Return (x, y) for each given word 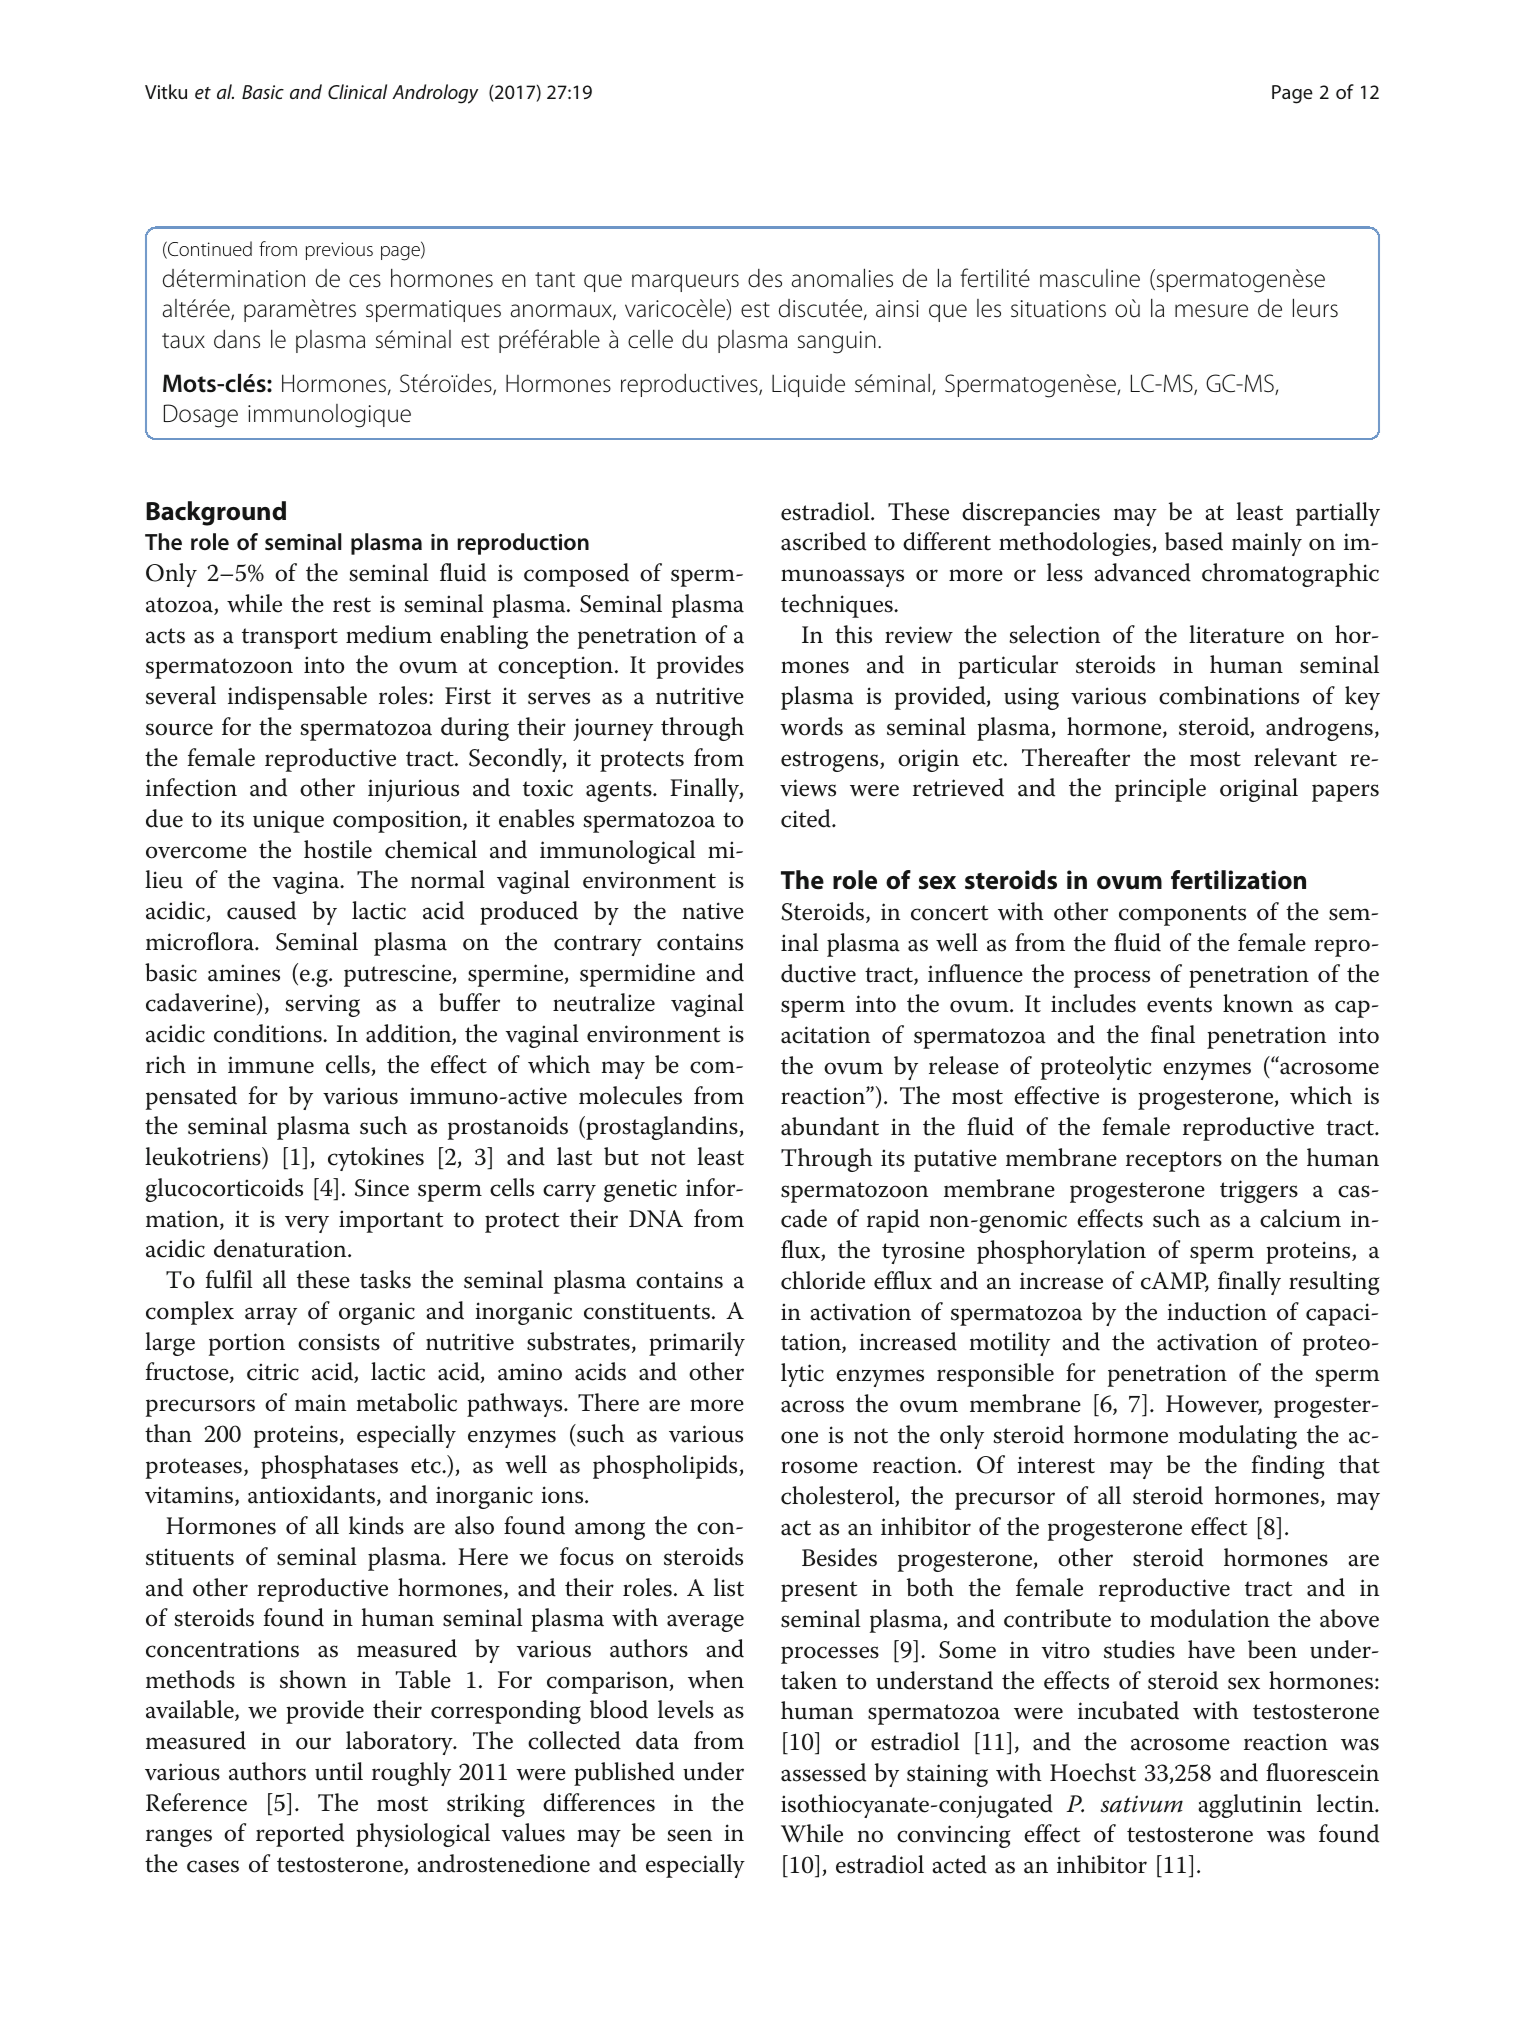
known (1258, 1003)
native (713, 911)
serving (322, 1005)
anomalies (842, 278)
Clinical (357, 91)
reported (300, 1835)
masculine (1090, 278)
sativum (1141, 1804)
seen (689, 1835)
